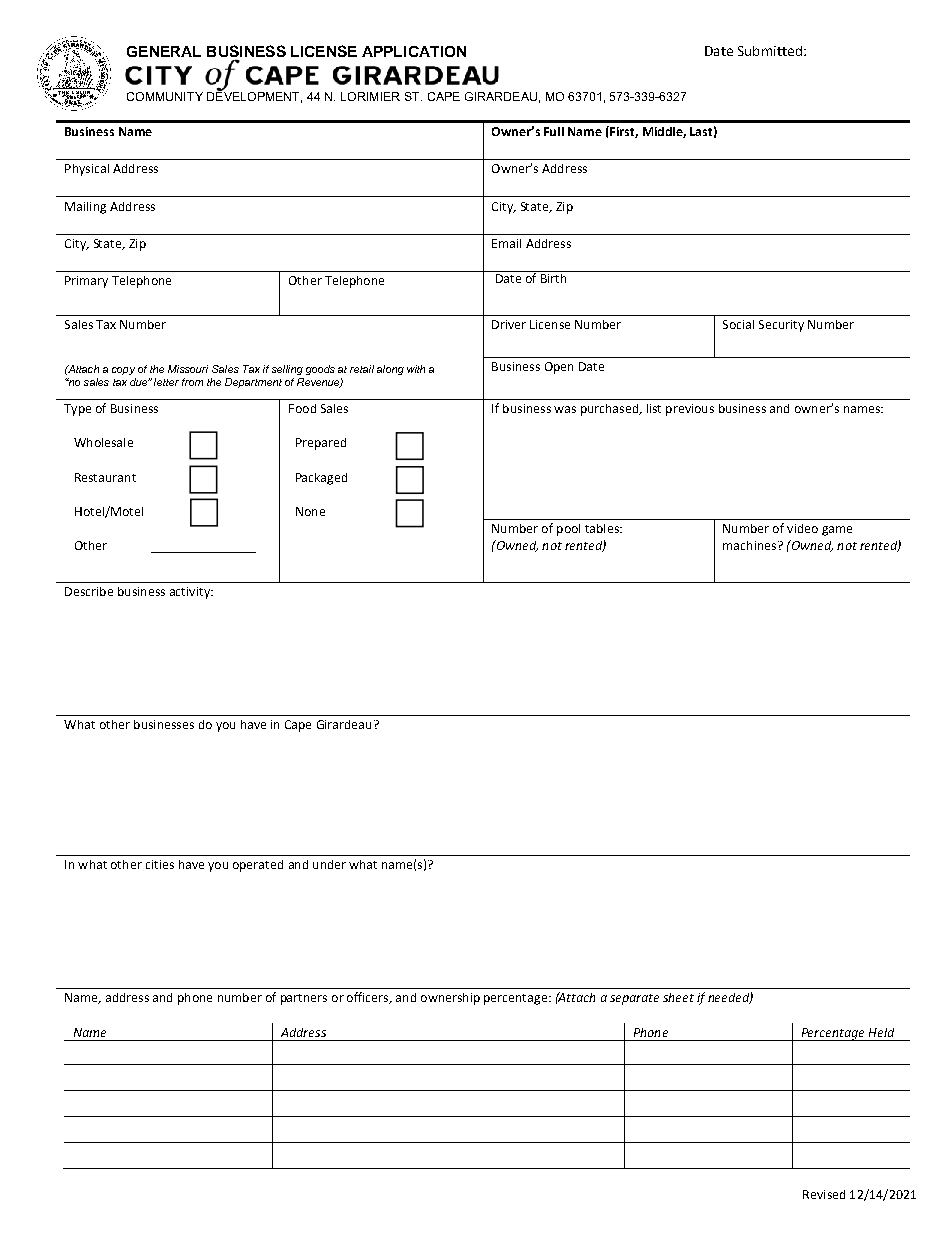  Describe the element at coordinates (781, 326) in the screenshot. I see `Security` at that location.
